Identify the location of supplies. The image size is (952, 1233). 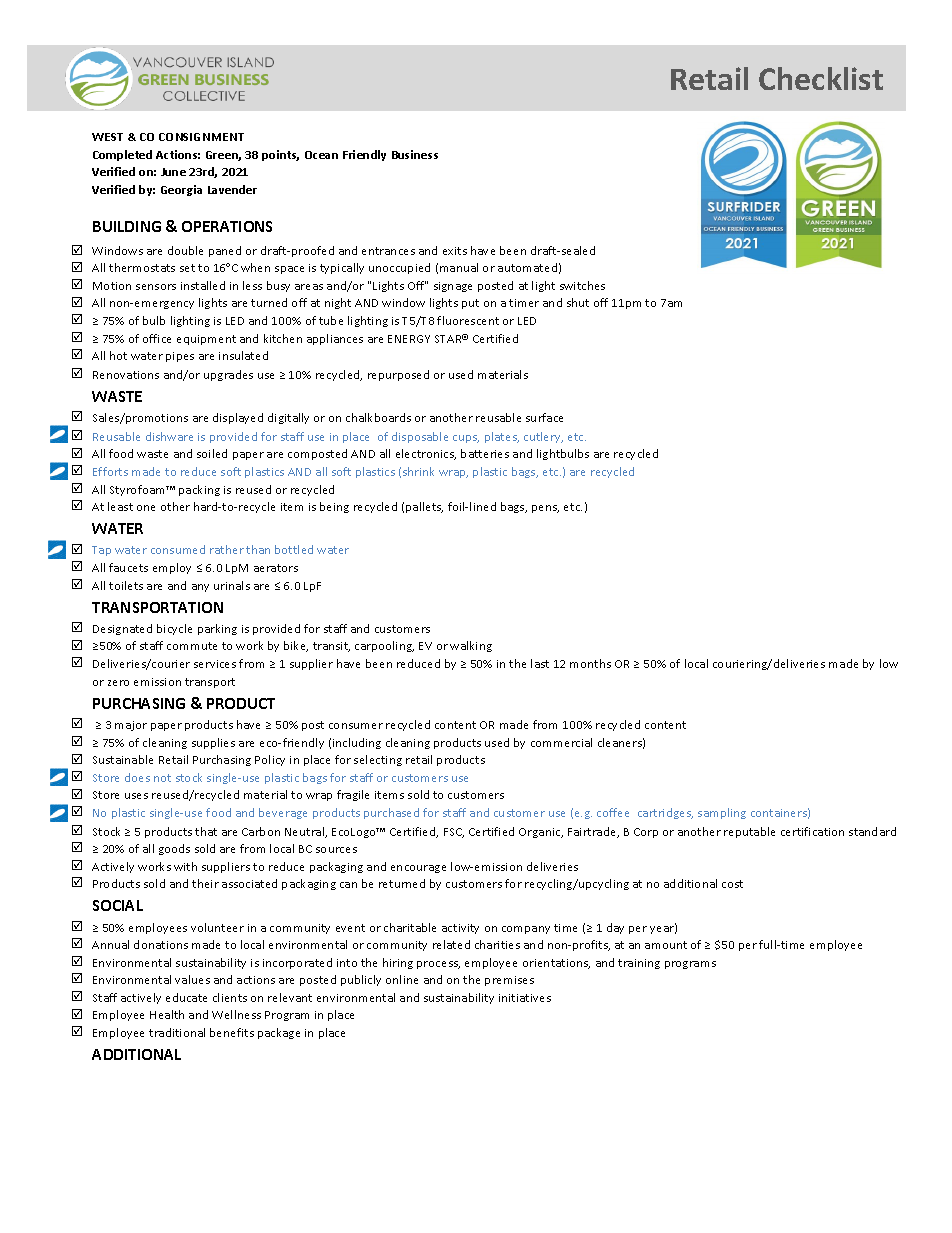
(213, 743).
